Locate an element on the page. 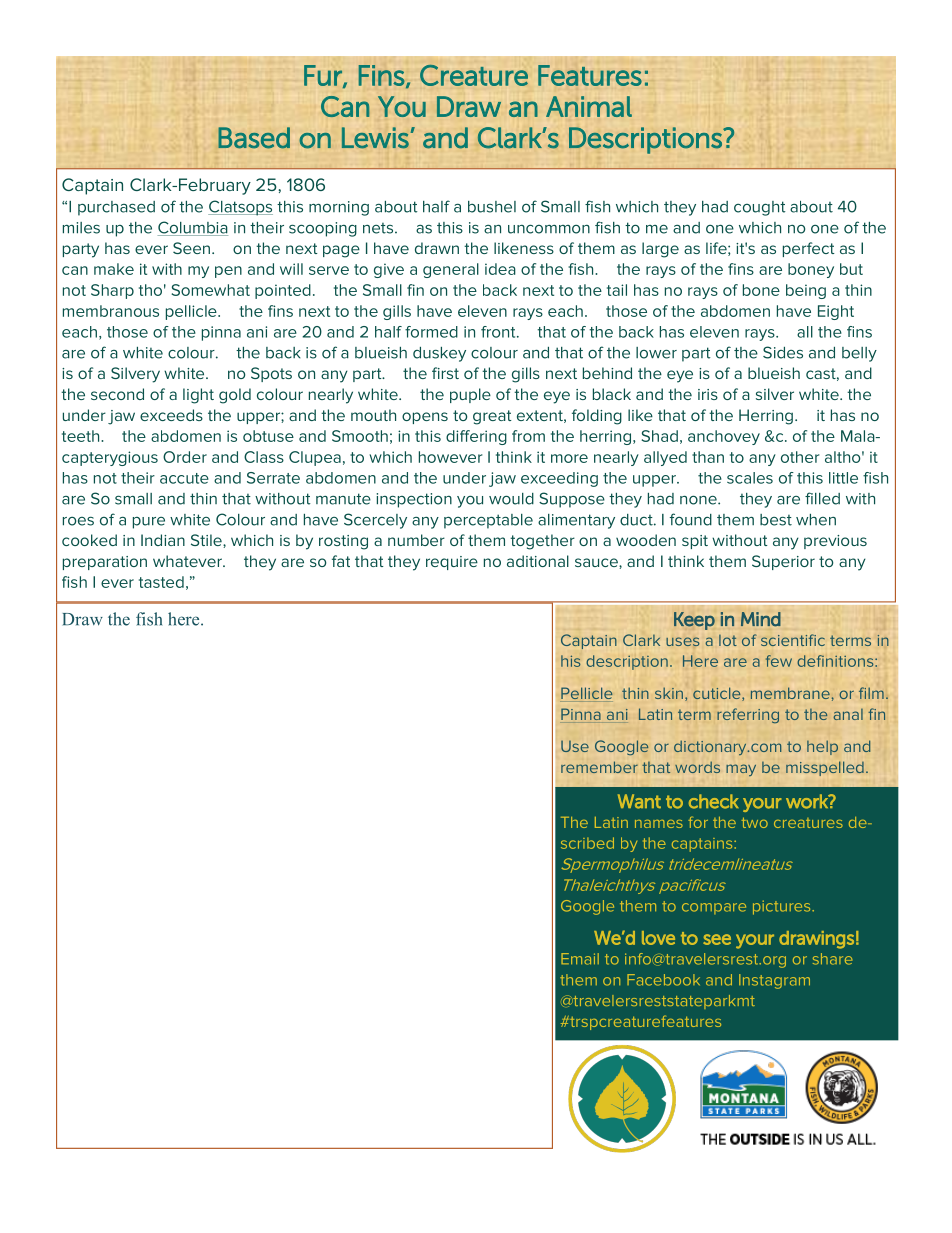 The height and width of the document is (1233, 952). front is located at coordinates (499, 332).
